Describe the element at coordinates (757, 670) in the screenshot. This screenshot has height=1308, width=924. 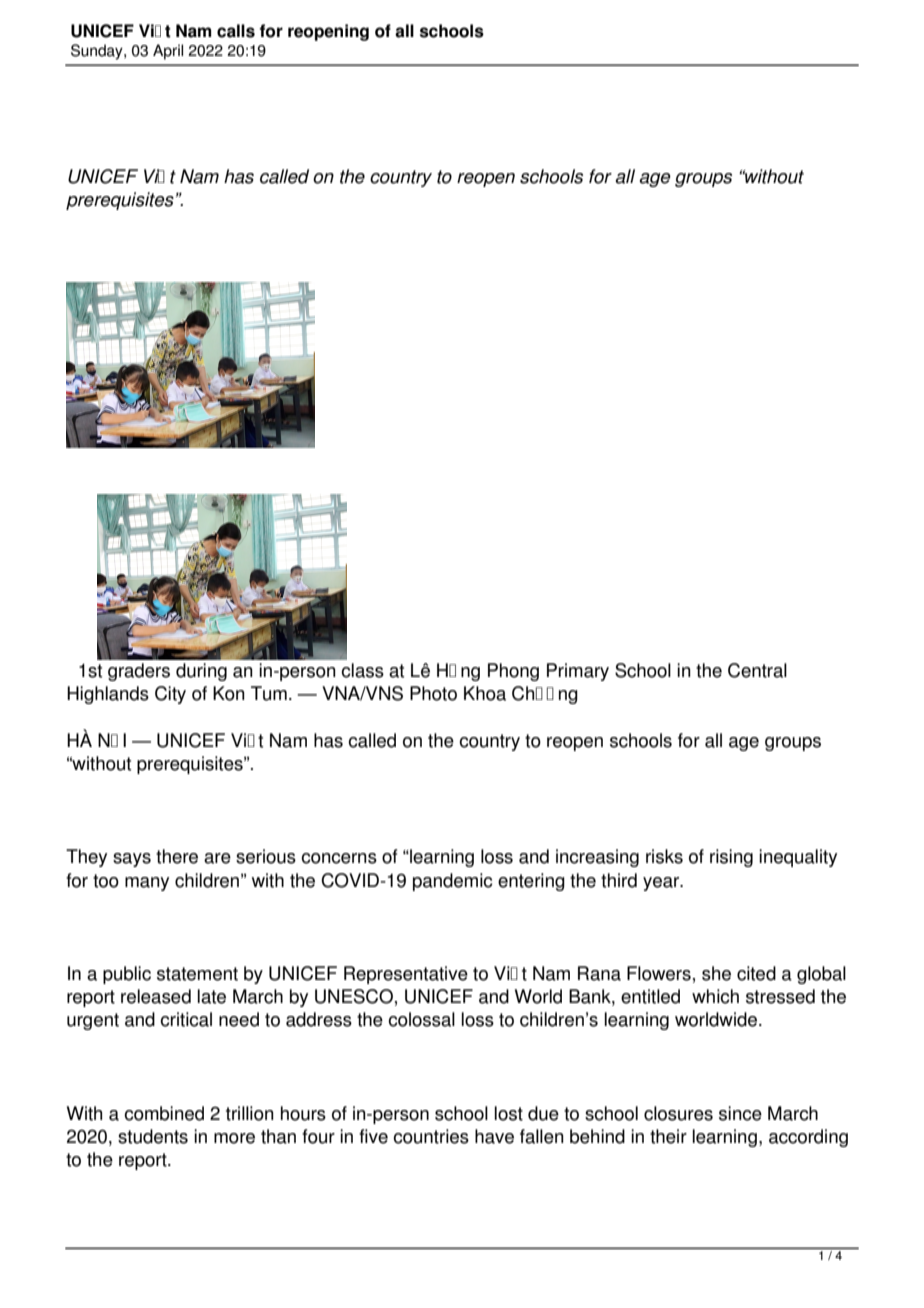
I see `Central` at that location.
